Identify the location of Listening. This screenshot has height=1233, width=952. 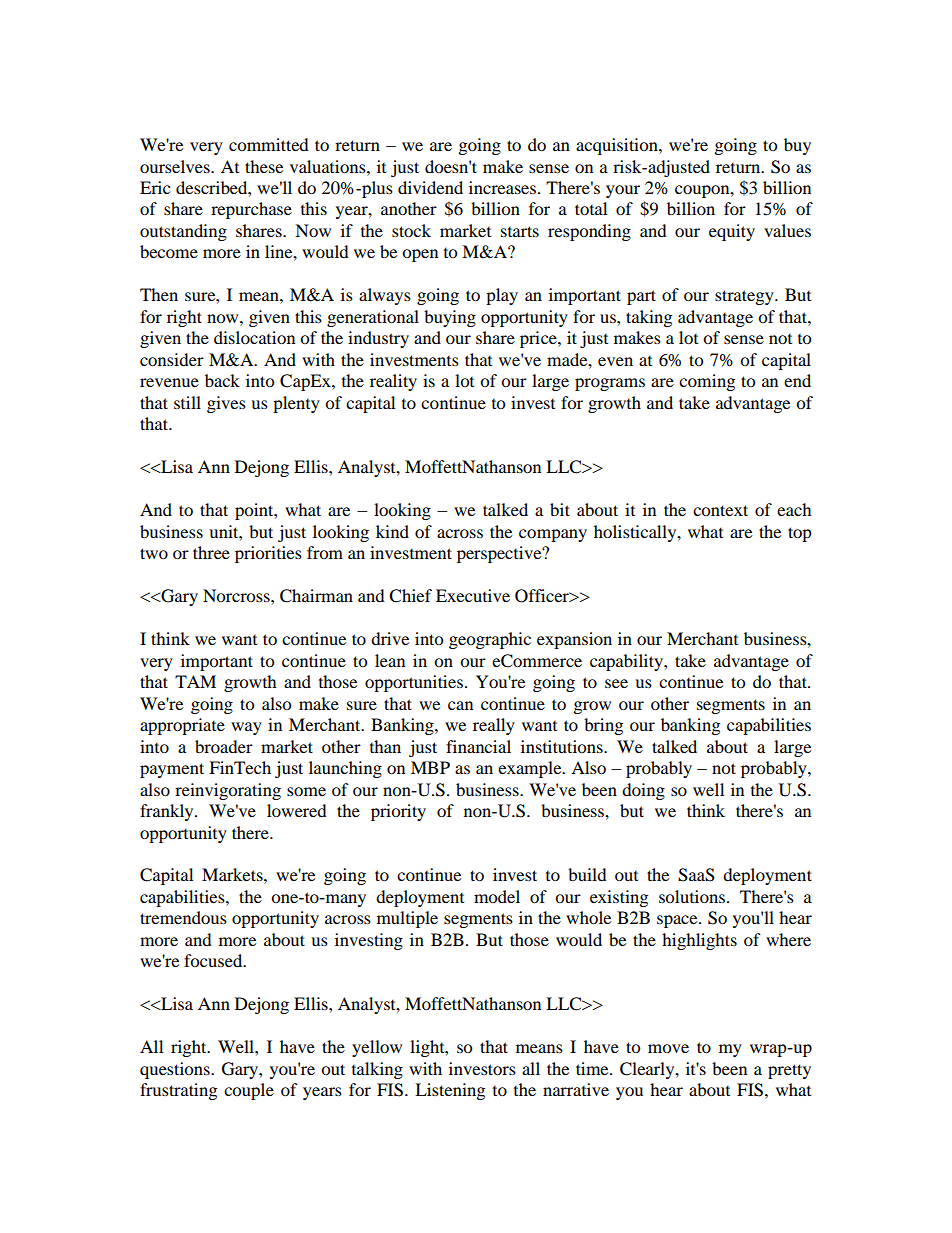
(450, 1091).
